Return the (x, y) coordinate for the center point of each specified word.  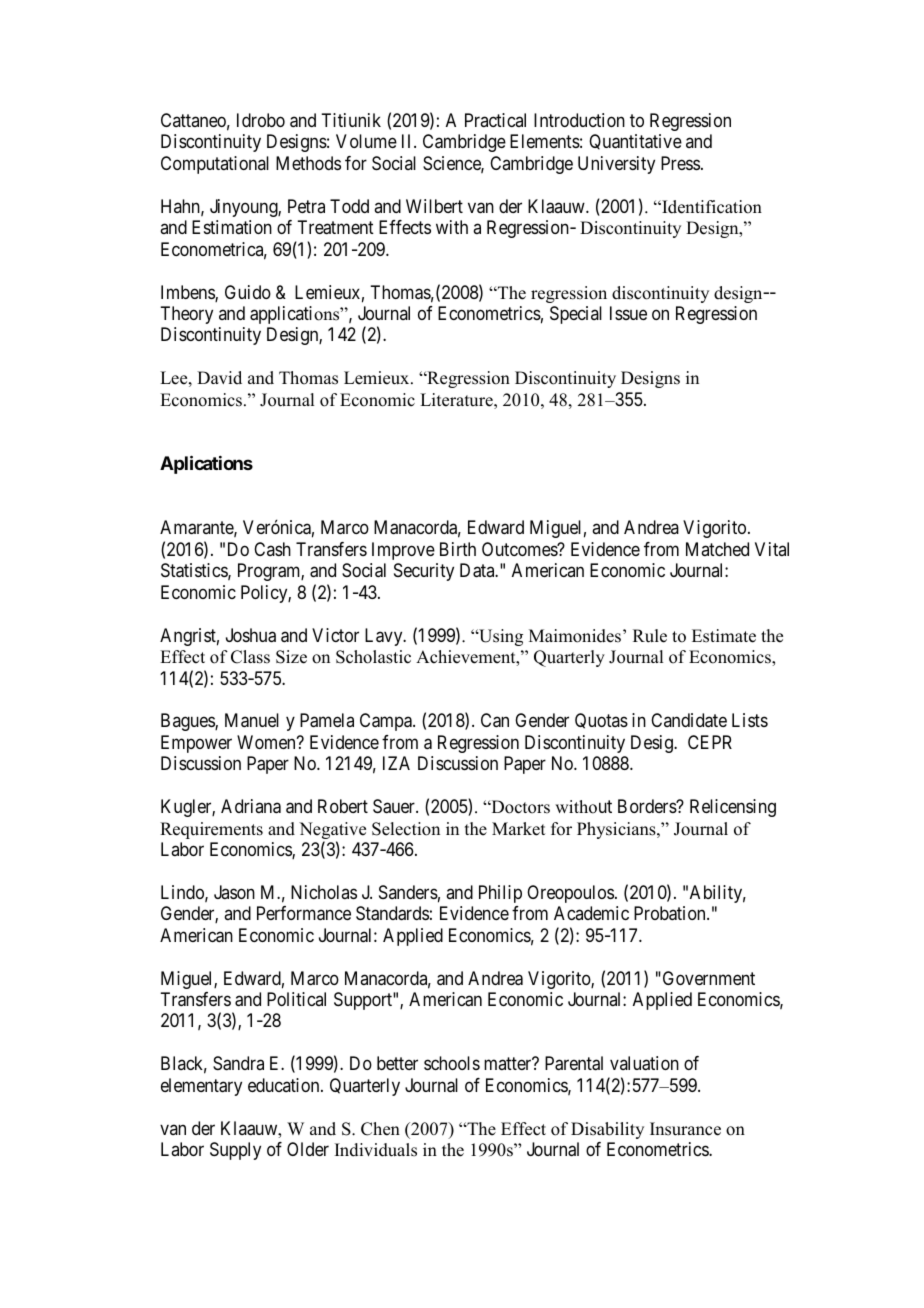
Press (680, 163)
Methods (308, 163)
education (285, 1085)
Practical (495, 120)
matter (509, 1064)
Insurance (685, 1129)
